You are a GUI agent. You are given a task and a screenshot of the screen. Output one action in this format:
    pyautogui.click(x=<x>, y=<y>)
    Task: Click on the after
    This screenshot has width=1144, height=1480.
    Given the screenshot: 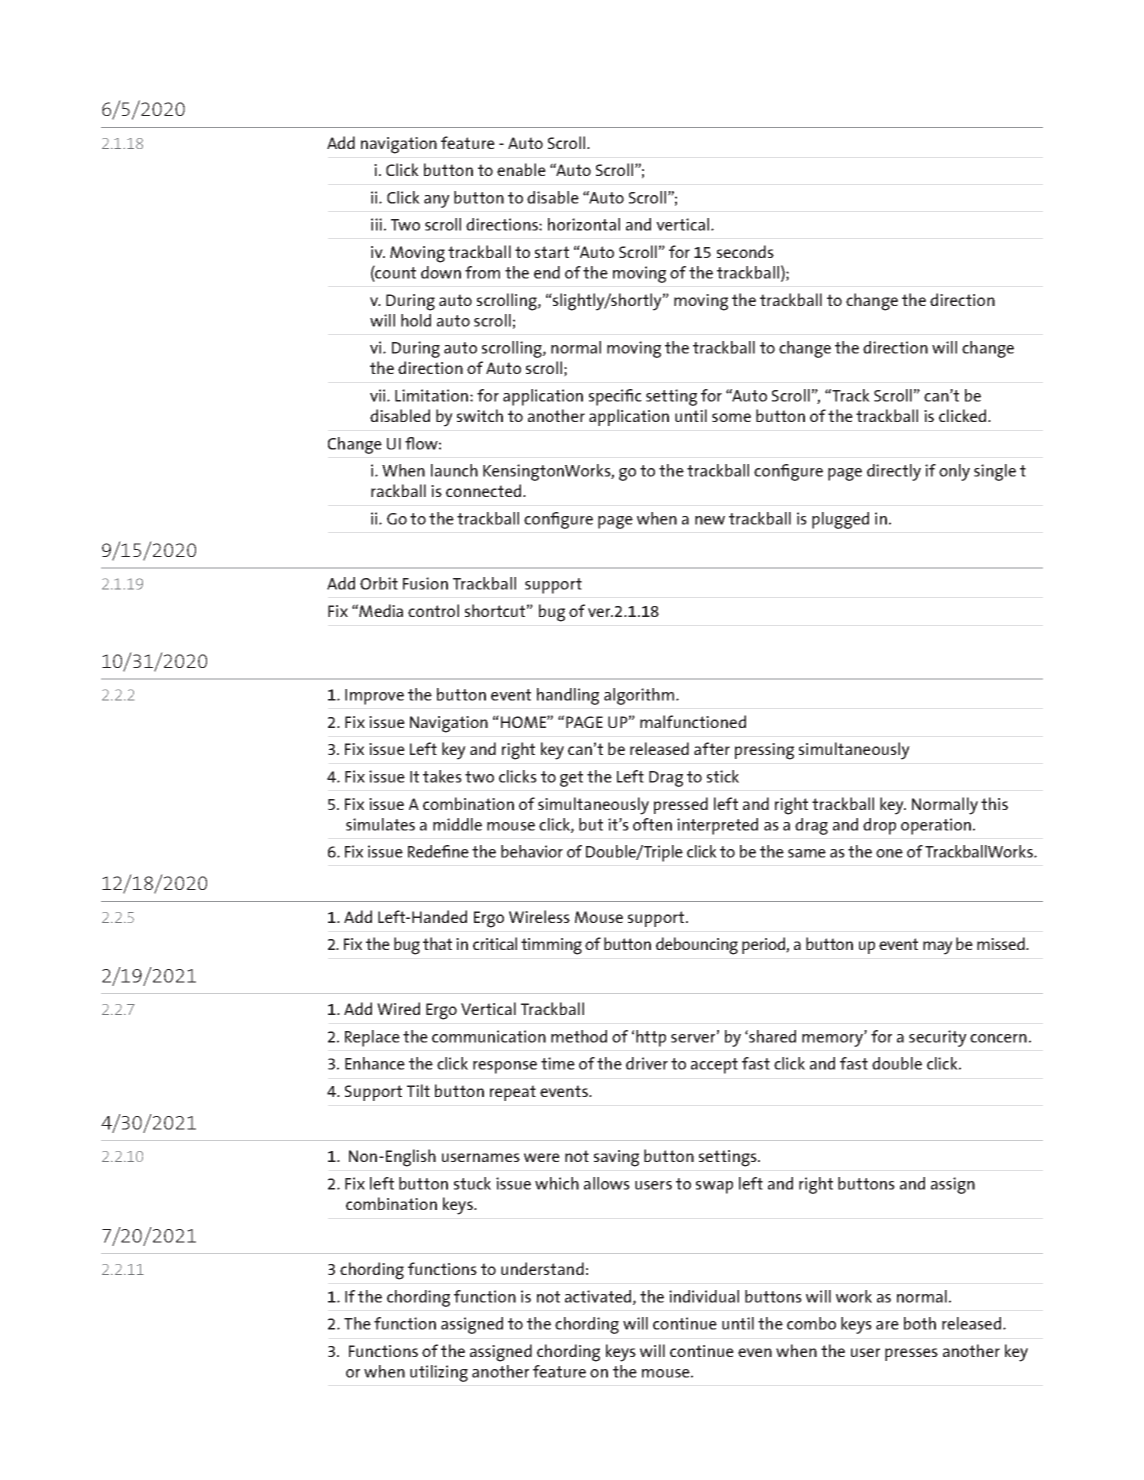 What is the action you would take?
    pyautogui.click(x=712, y=748)
